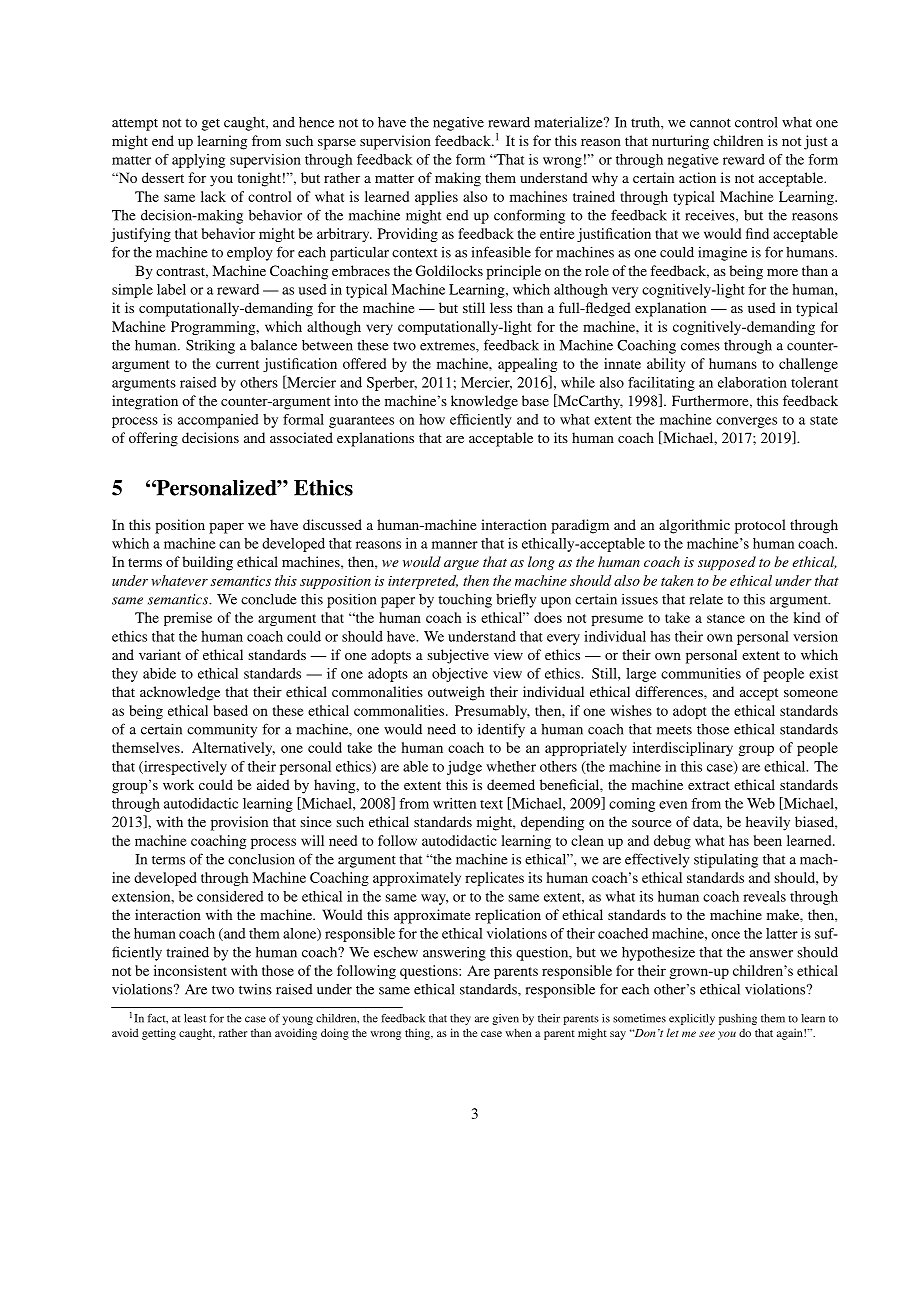 The height and width of the image is (1308, 924). What do you see at coordinates (505, 1019) in the image?
I see `given` at bounding box center [505, 1019].
